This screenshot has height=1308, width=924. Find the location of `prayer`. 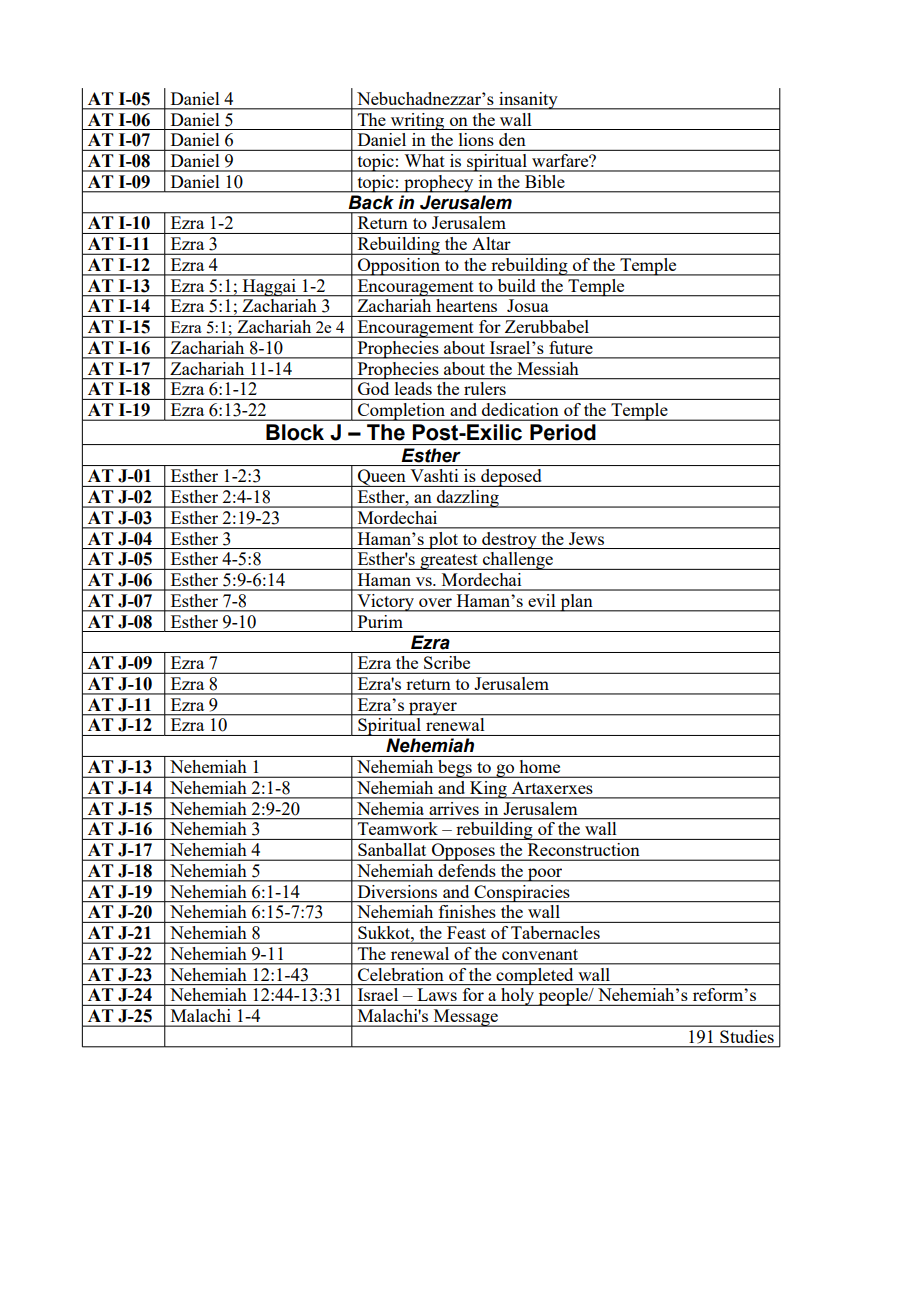

prayer is located at coordinates (433, 709).
